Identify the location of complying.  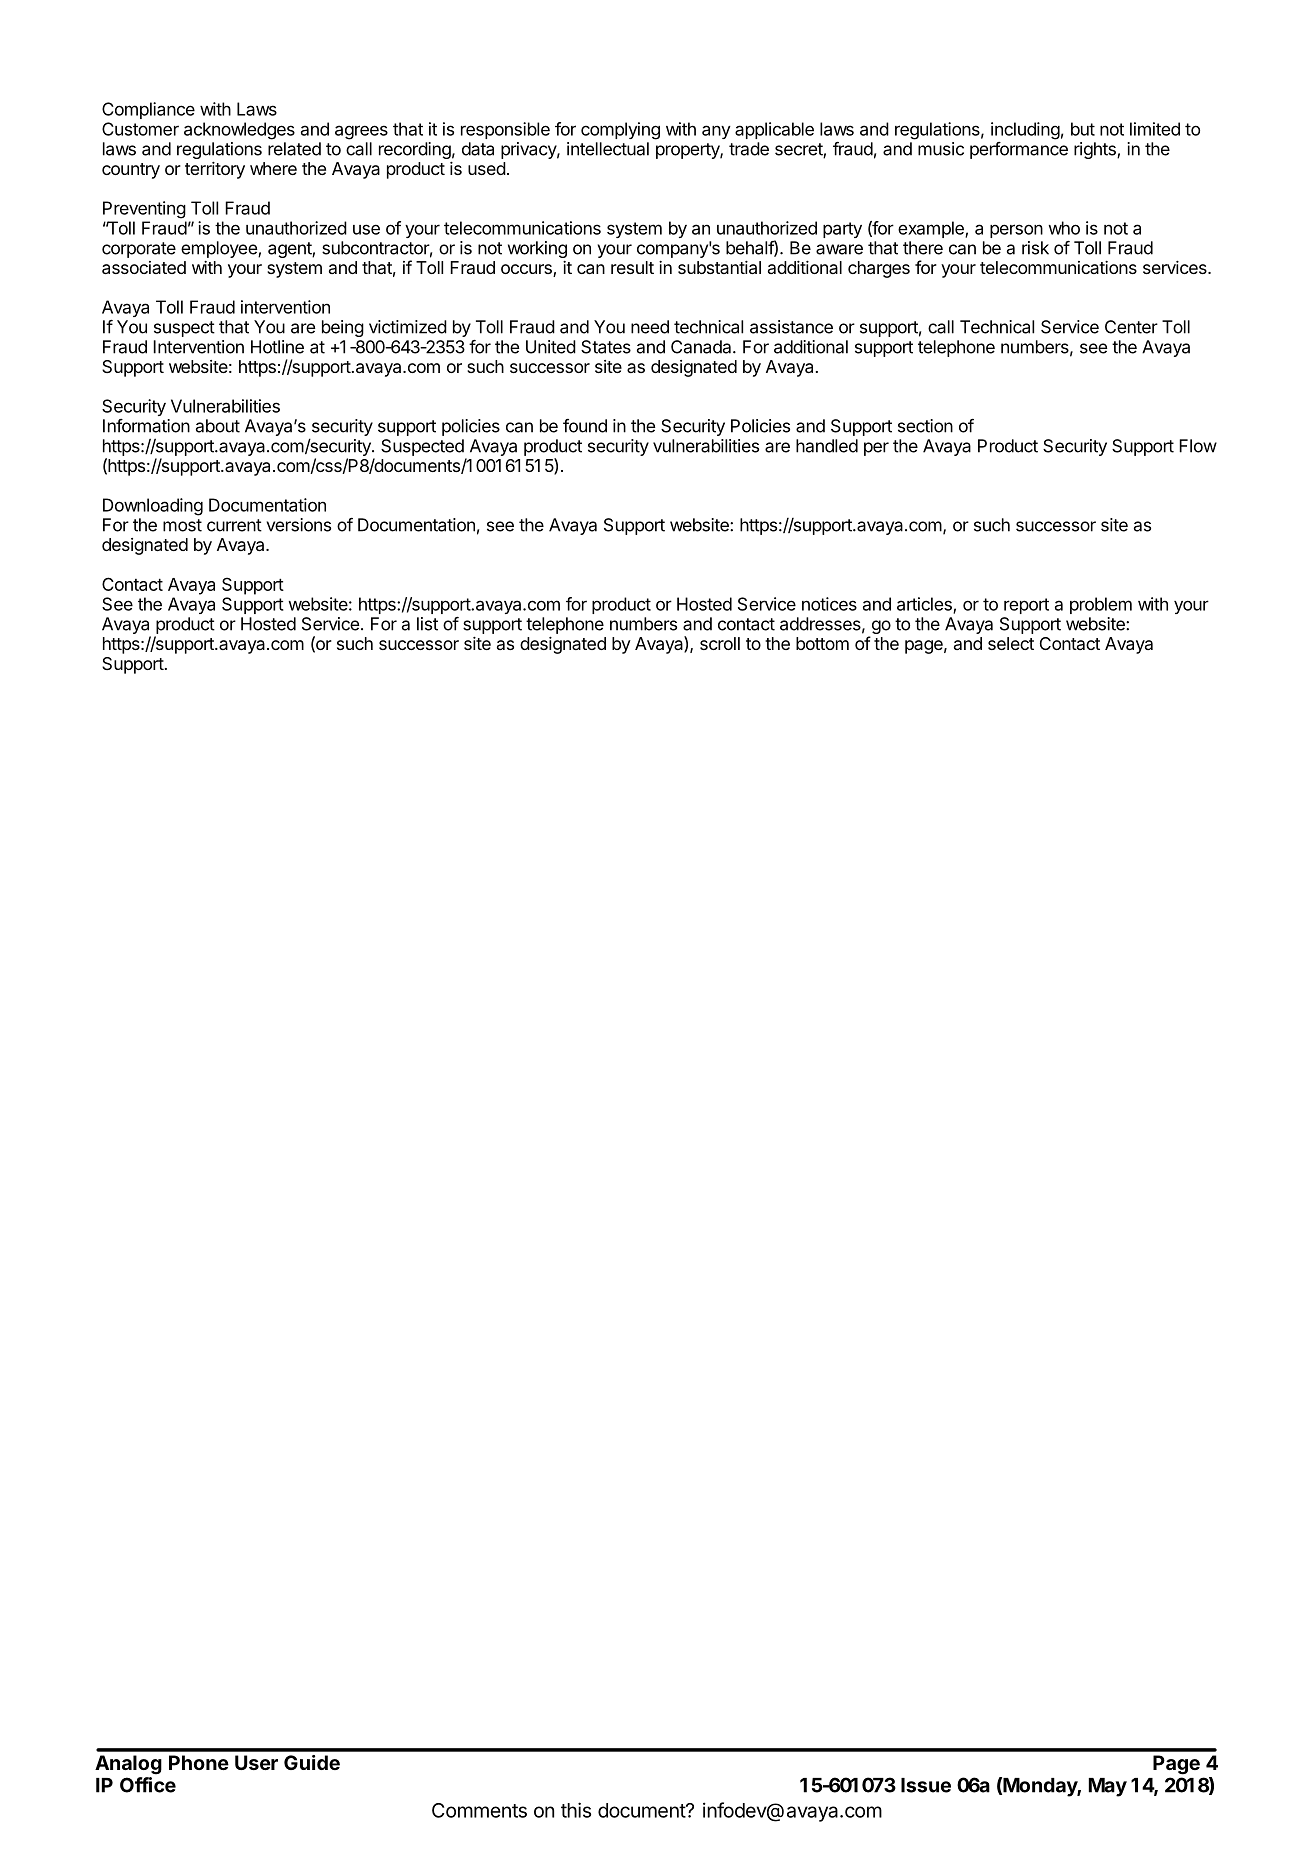
(620, 131).
